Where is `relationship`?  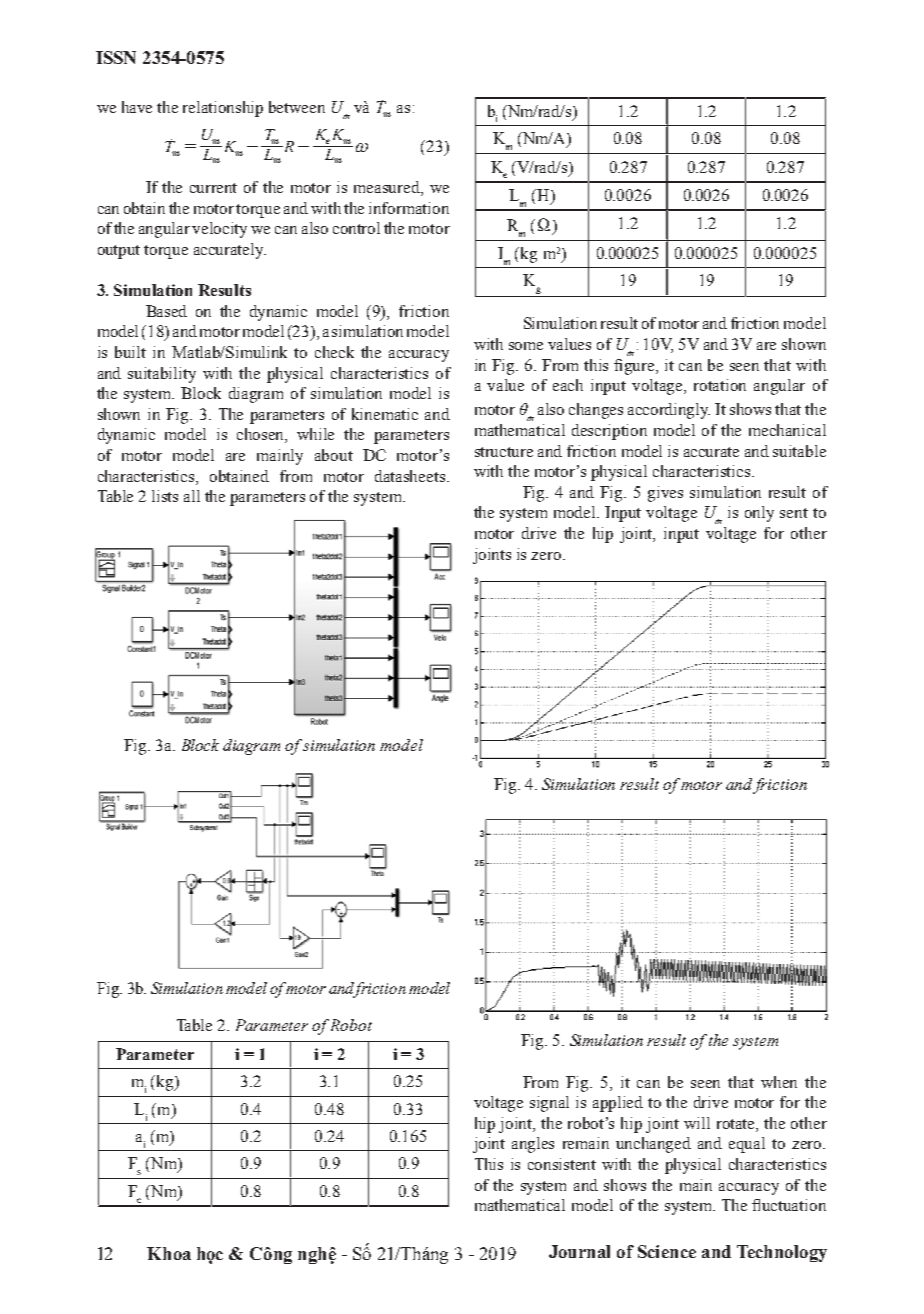 relationship is located at coordinates (223, 109).
